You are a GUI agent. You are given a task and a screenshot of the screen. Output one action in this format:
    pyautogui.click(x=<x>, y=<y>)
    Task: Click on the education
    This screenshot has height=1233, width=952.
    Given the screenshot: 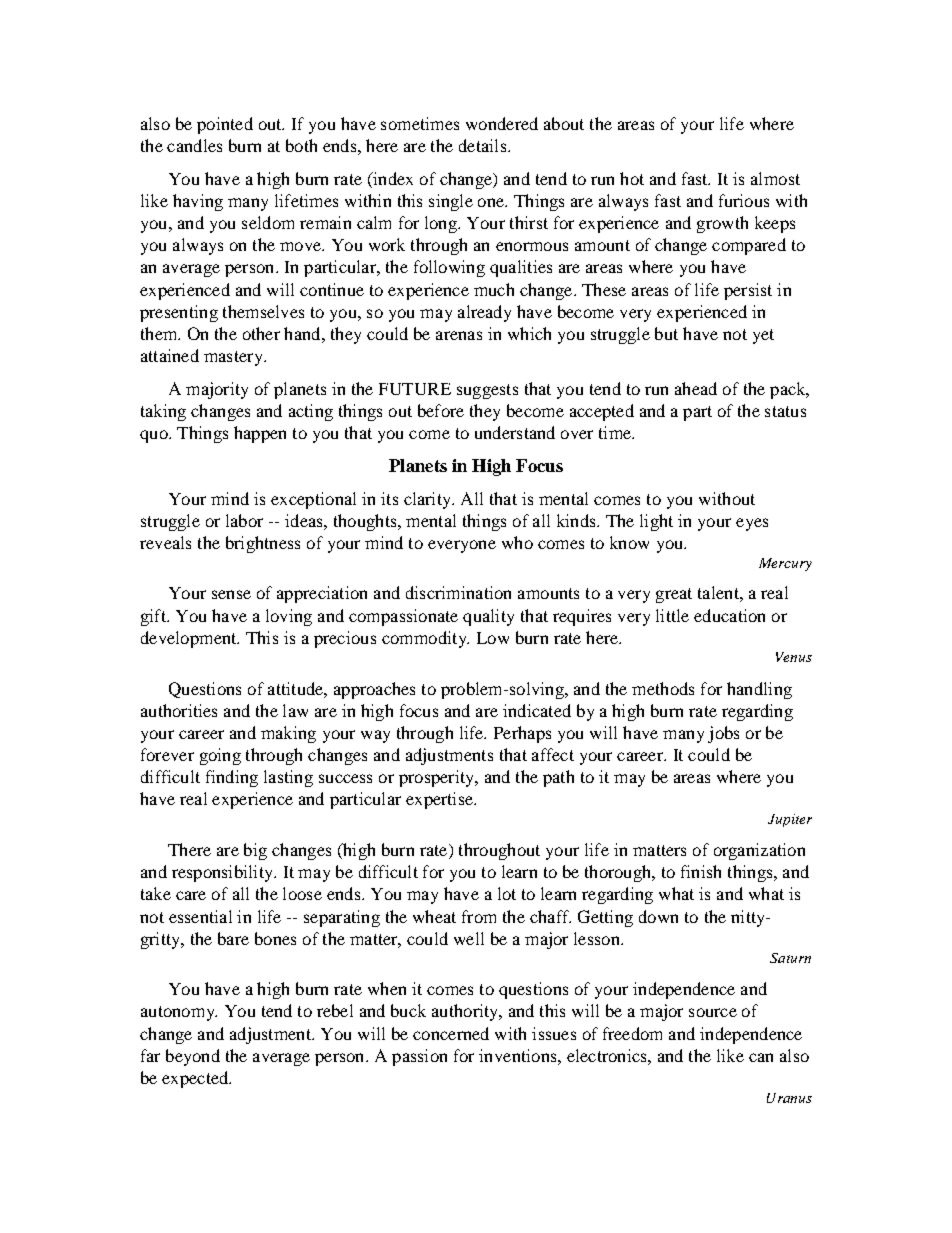 What is the action you would take?
    pyautogui.click(x=729, y=615)
